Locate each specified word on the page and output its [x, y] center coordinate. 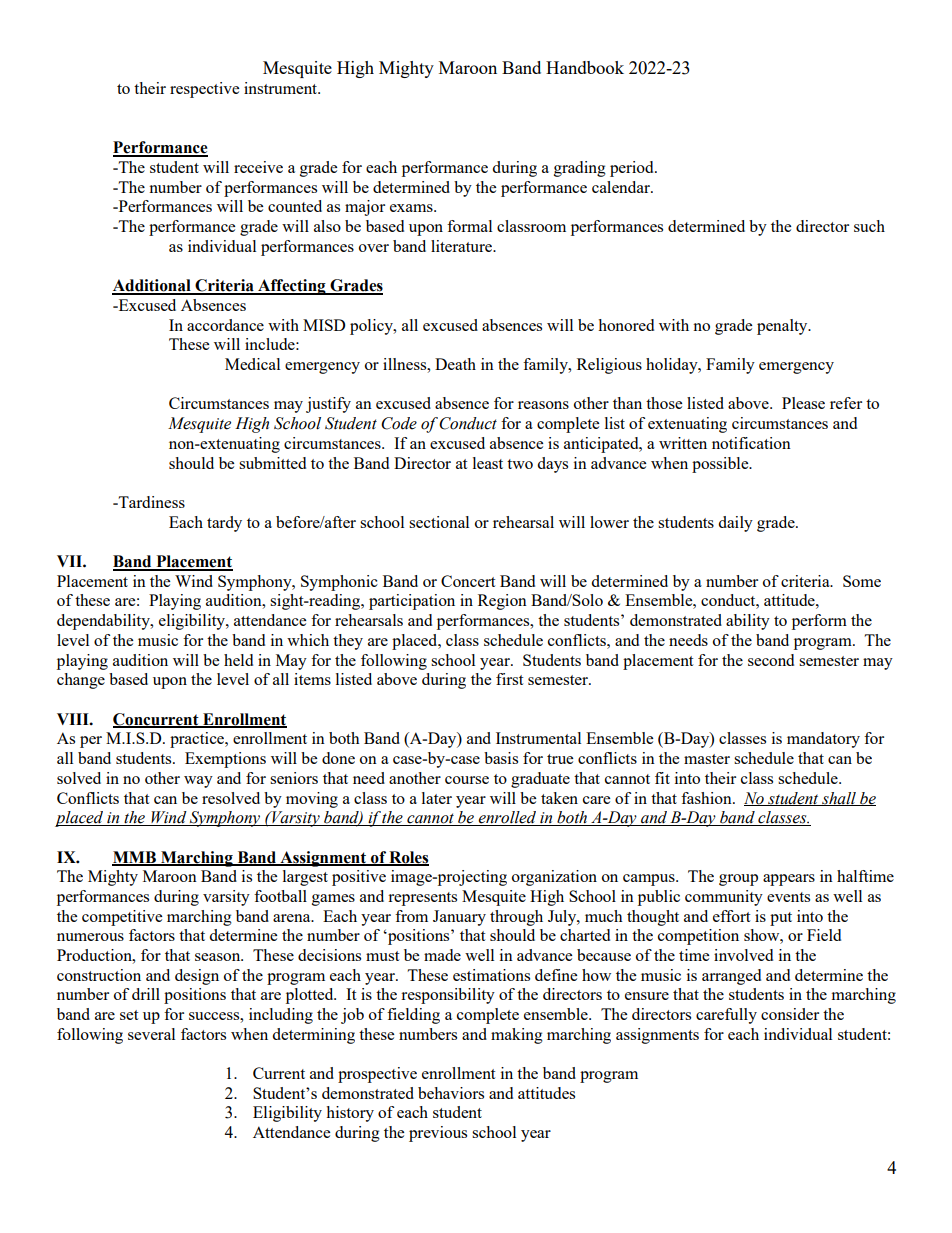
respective [204, 90]
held [238, 660]
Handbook [585, 67]
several [151, 1034]
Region [502, 602]
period [633, 169]
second [771, 660]
